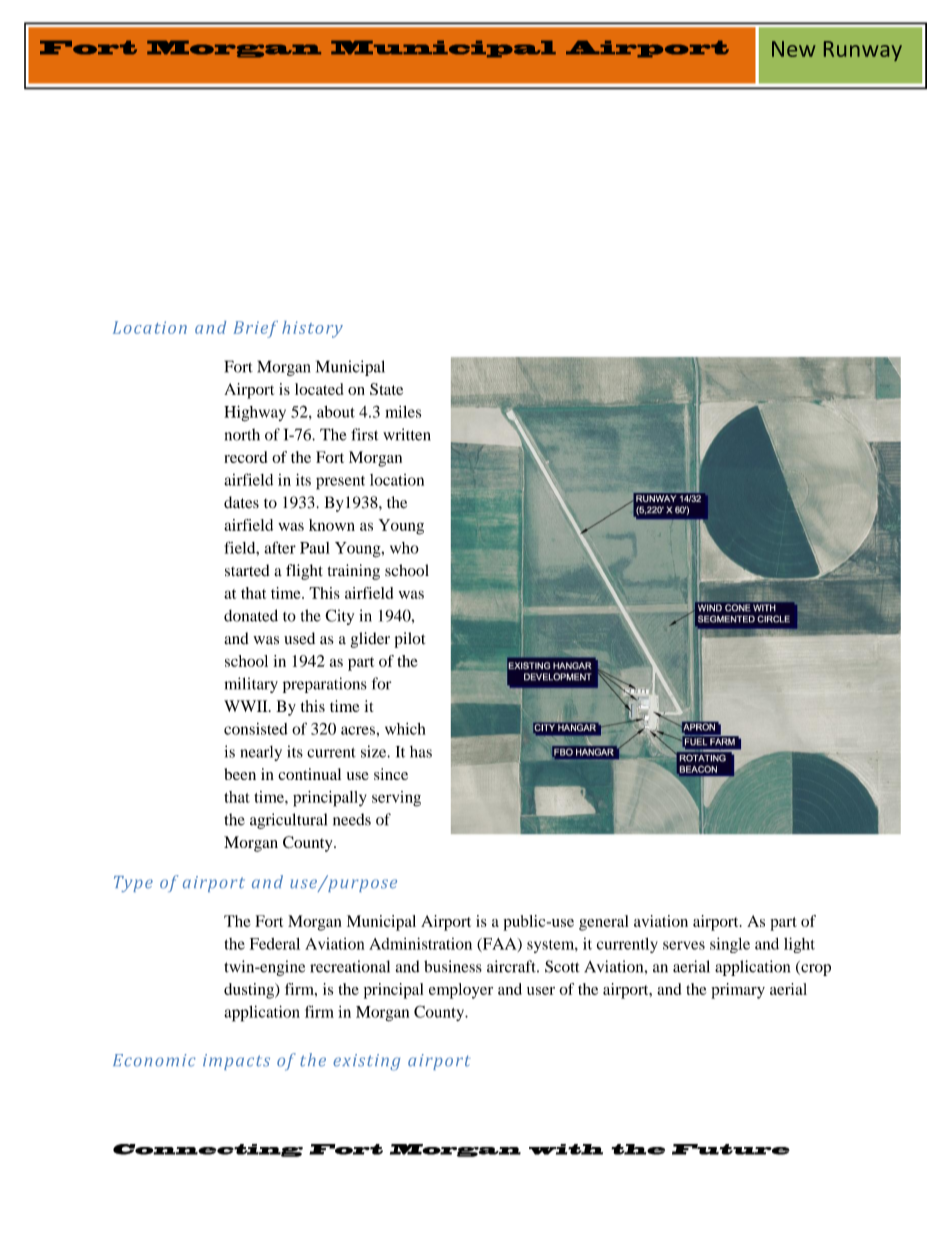 The width and height of the document is (952, 1233). I want to click on pilot, so click(410, 640).
